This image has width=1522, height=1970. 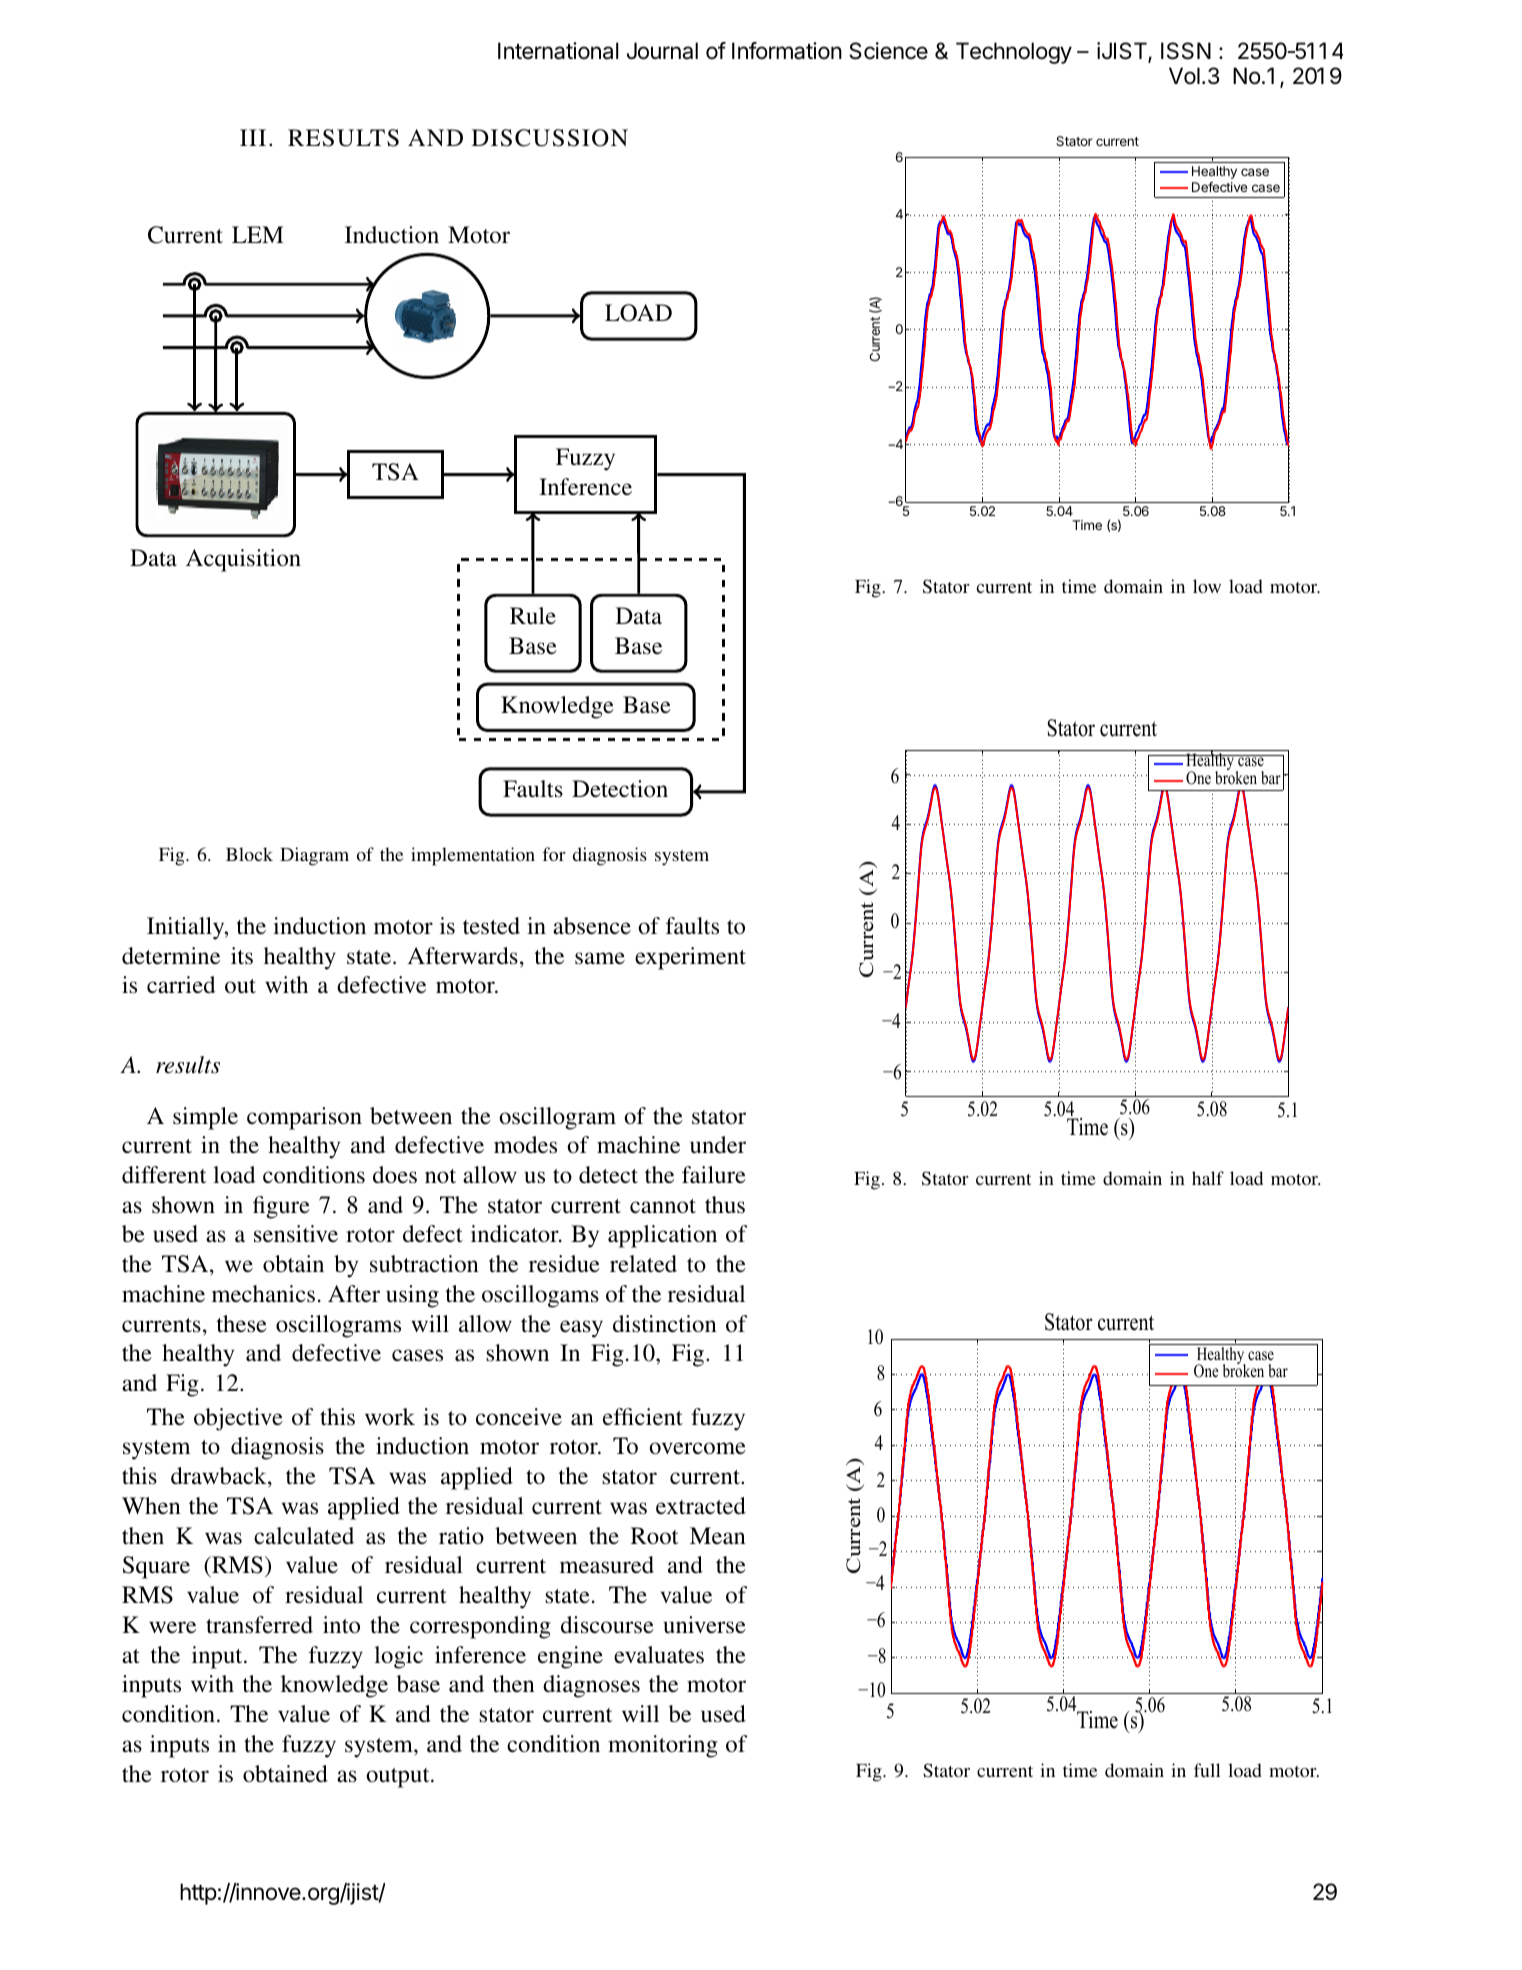 What do you see at coordinates (662, 51) in the image?
I see `Journal` at bounding box center [662, 51].
